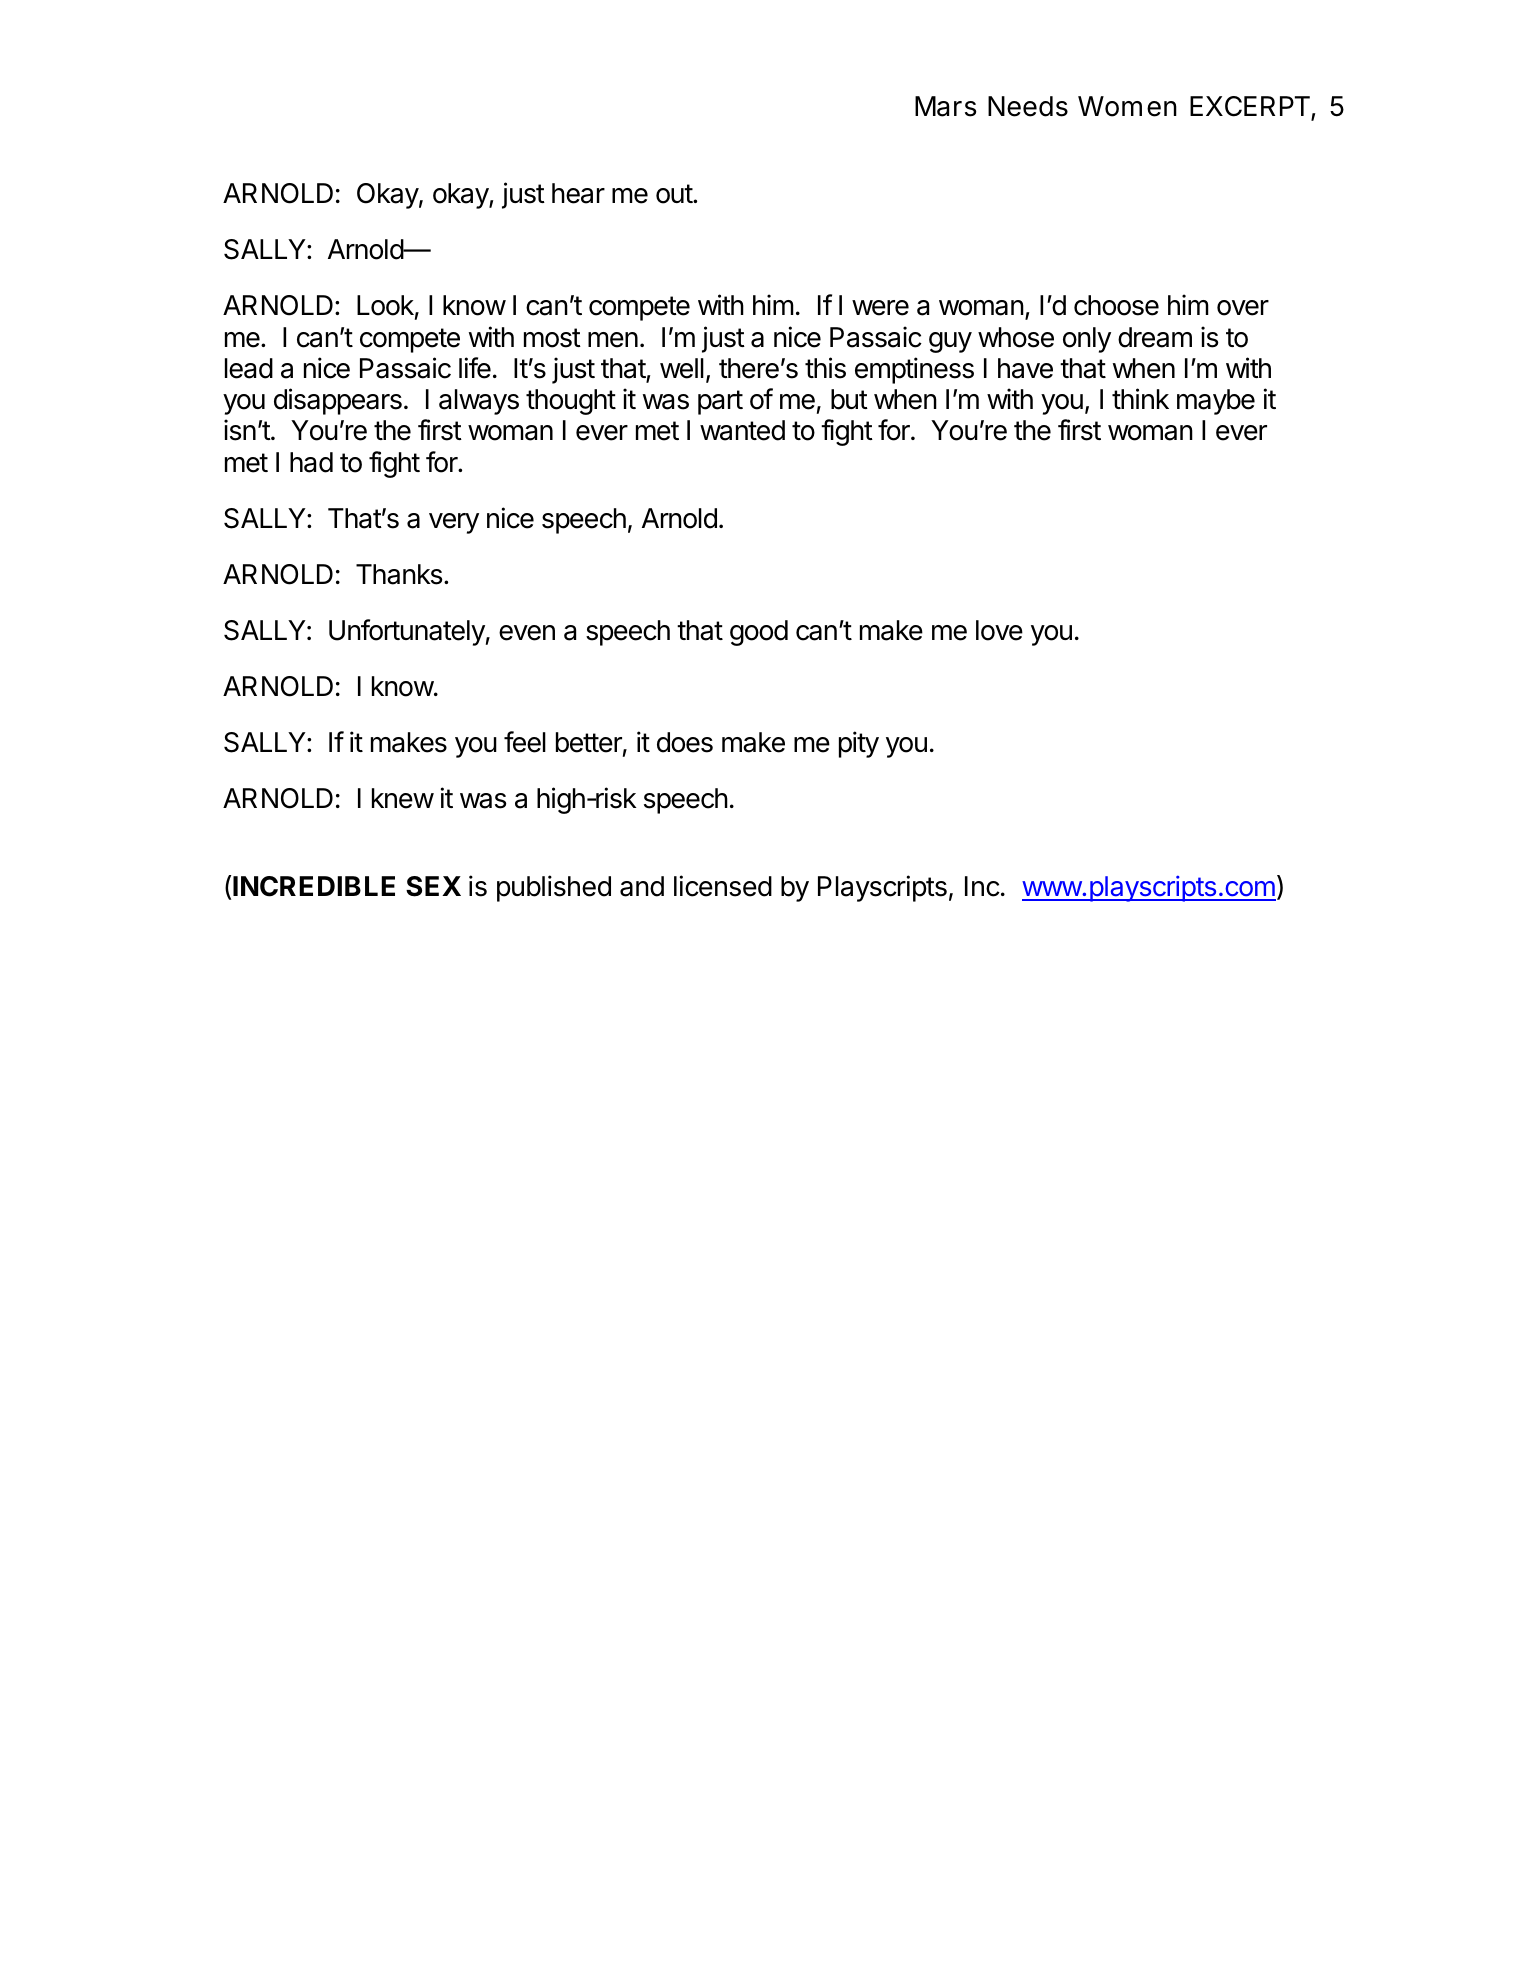 Image resolution: width=1515 pixels, height=1961 pixels. I want to click on had, so click(311, 462).
